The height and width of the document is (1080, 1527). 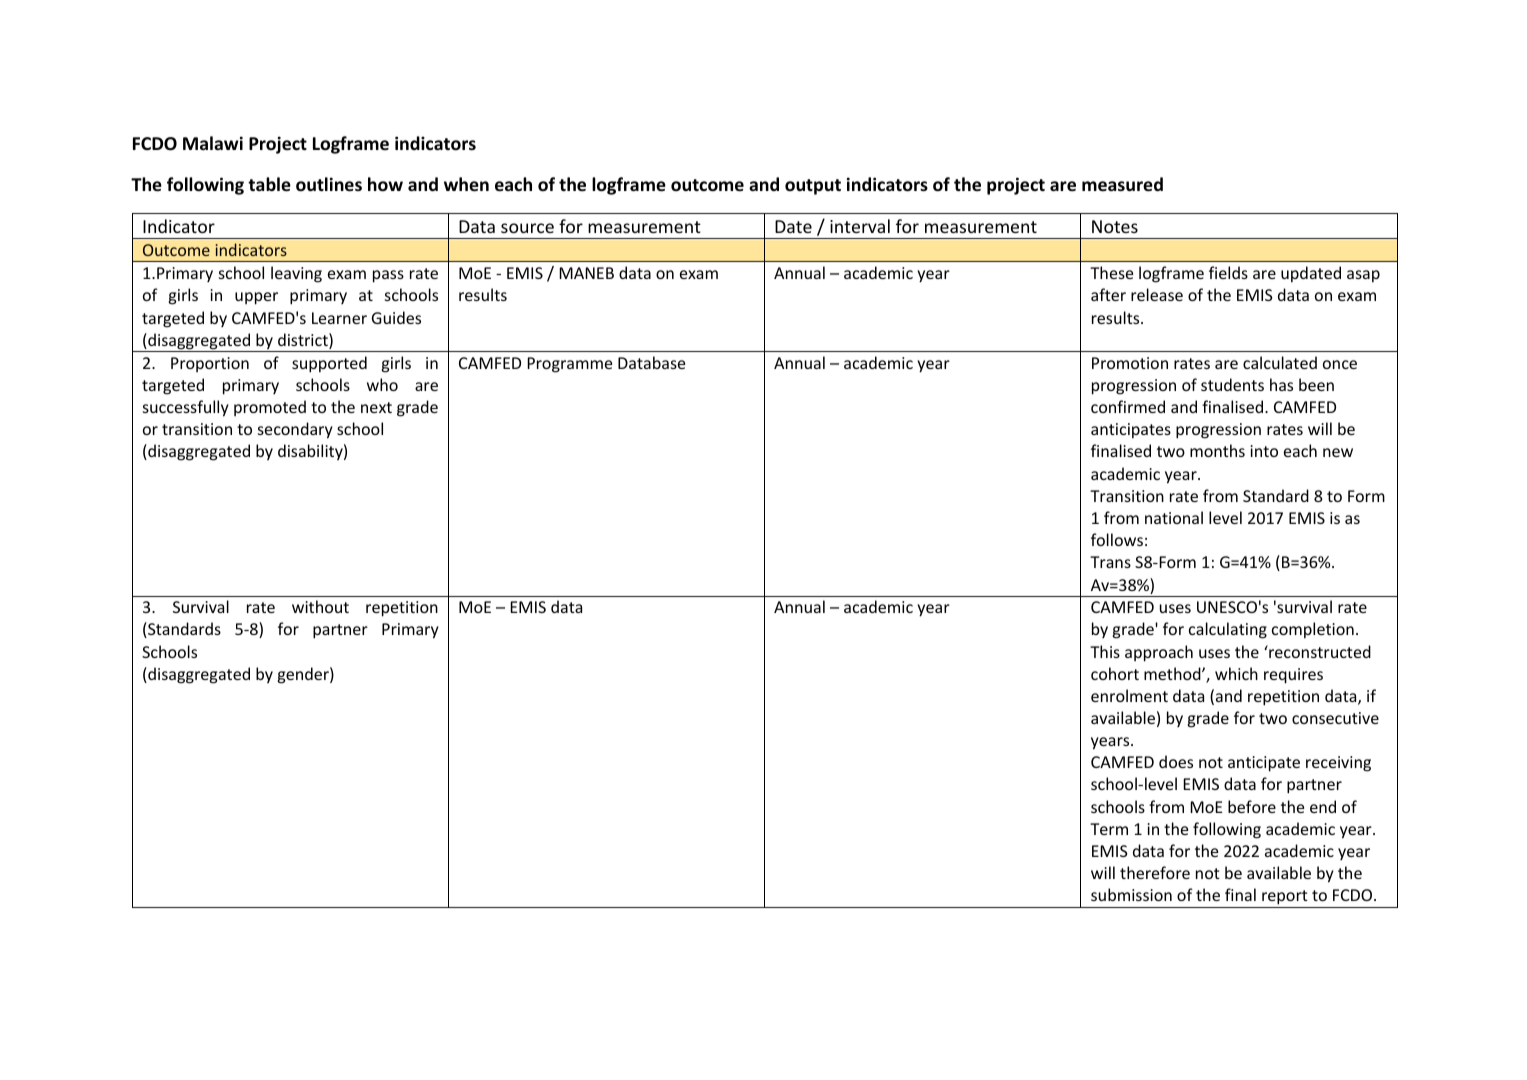 What do you see at coordinates (813, 187) in the document?
I see `output` at bounding box center [813, 187].
